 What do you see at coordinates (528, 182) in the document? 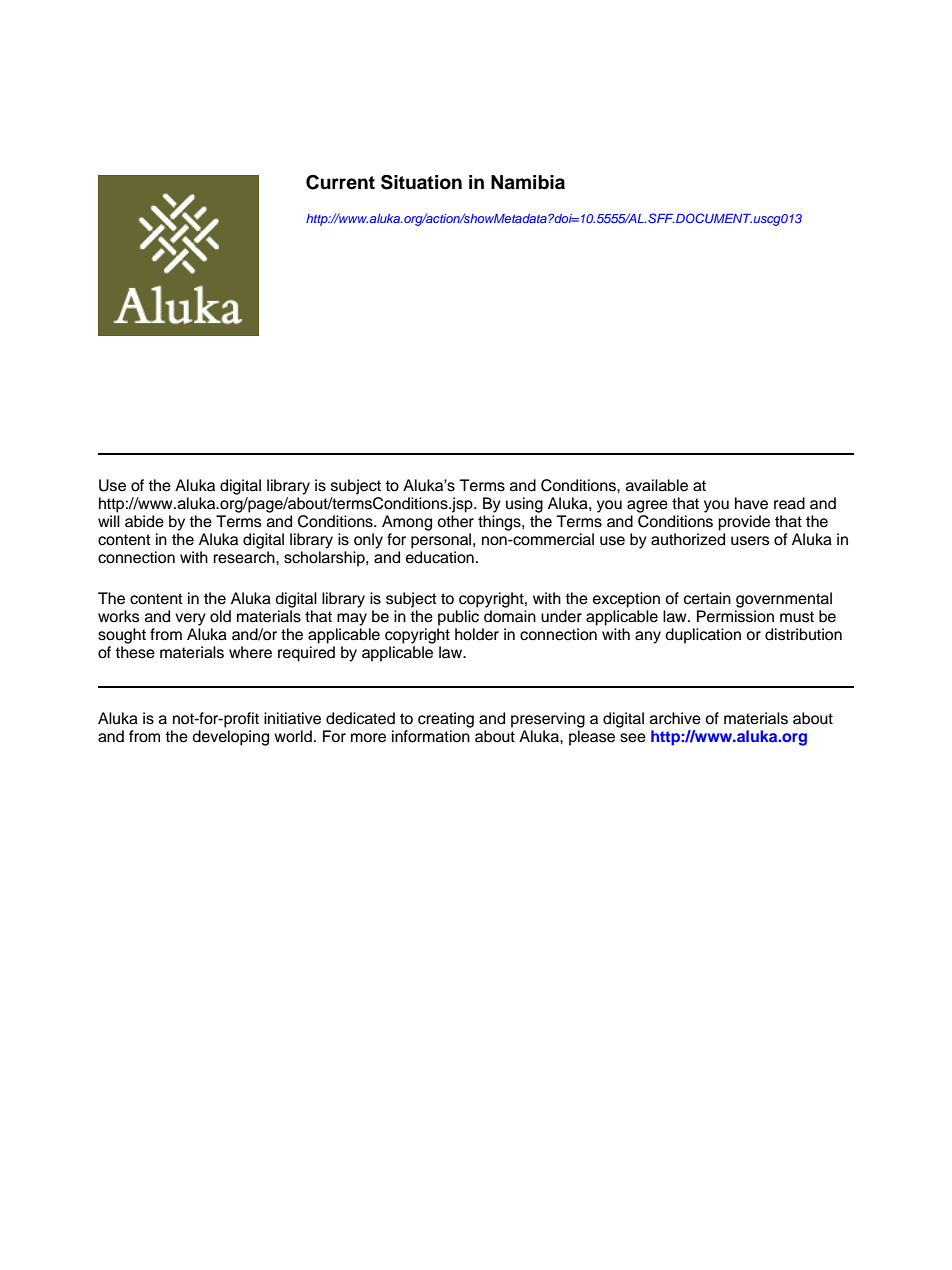
I see `Namibia` at bounding box center [528, 182].
